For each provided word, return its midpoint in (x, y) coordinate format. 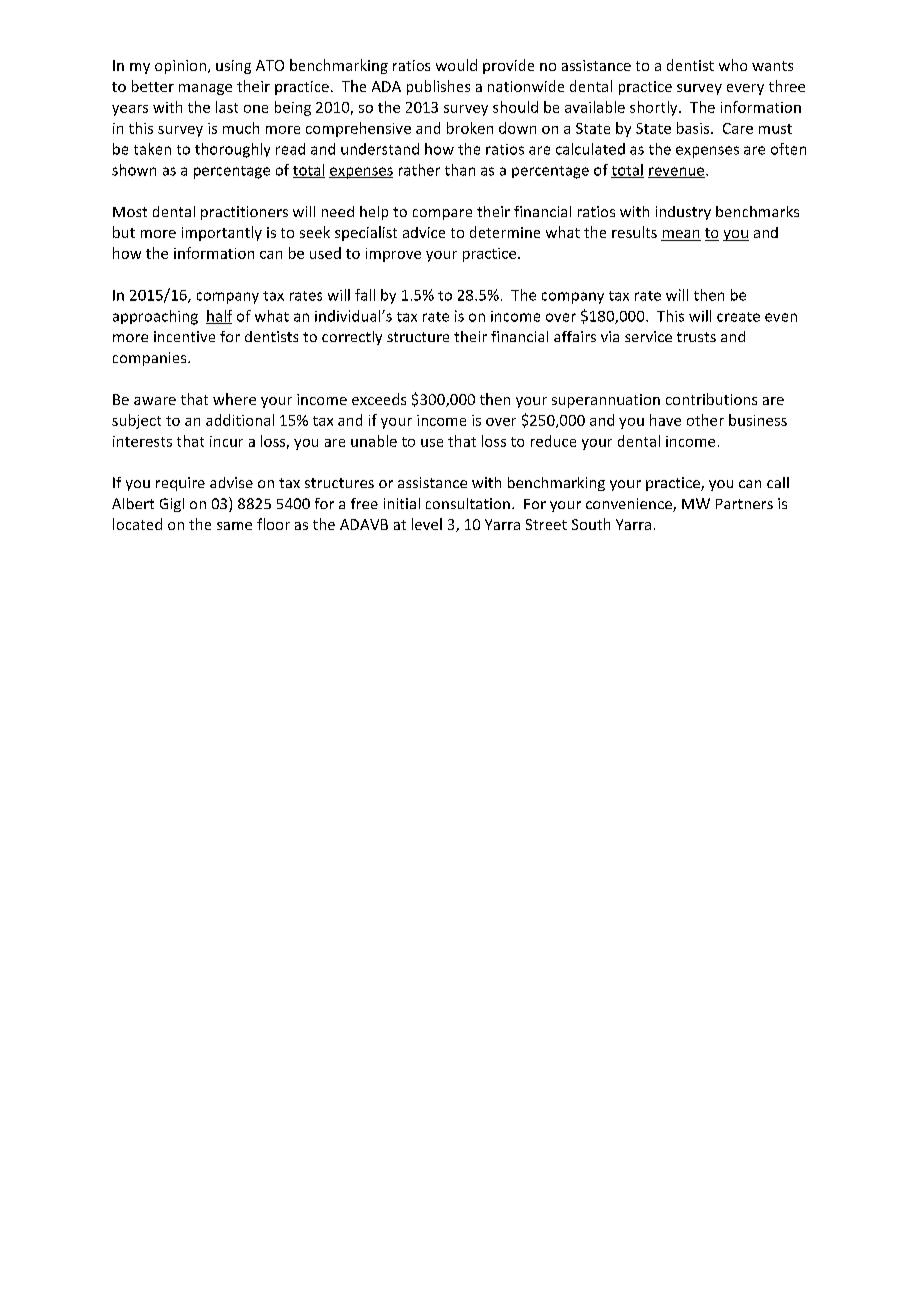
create (738, 317)
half (219, 317)
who (733, 65)
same (234, 526)
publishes (438, 87)
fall (365, 295)
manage (205, 89)
